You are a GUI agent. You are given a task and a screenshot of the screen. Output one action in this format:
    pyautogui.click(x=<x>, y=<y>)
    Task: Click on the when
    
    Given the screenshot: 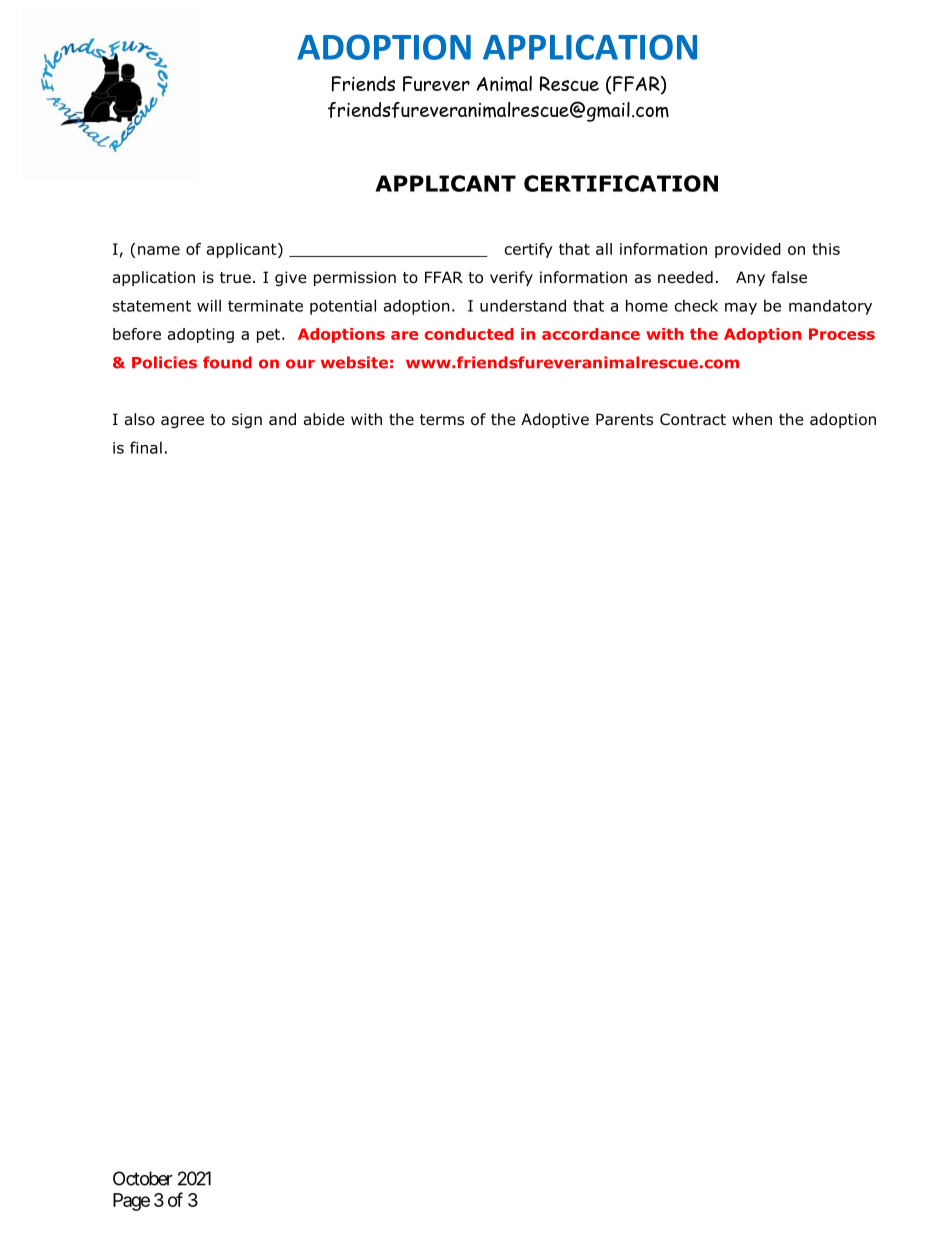 What is the action you would take?
    pyautogui.click(x=752, y=419)
